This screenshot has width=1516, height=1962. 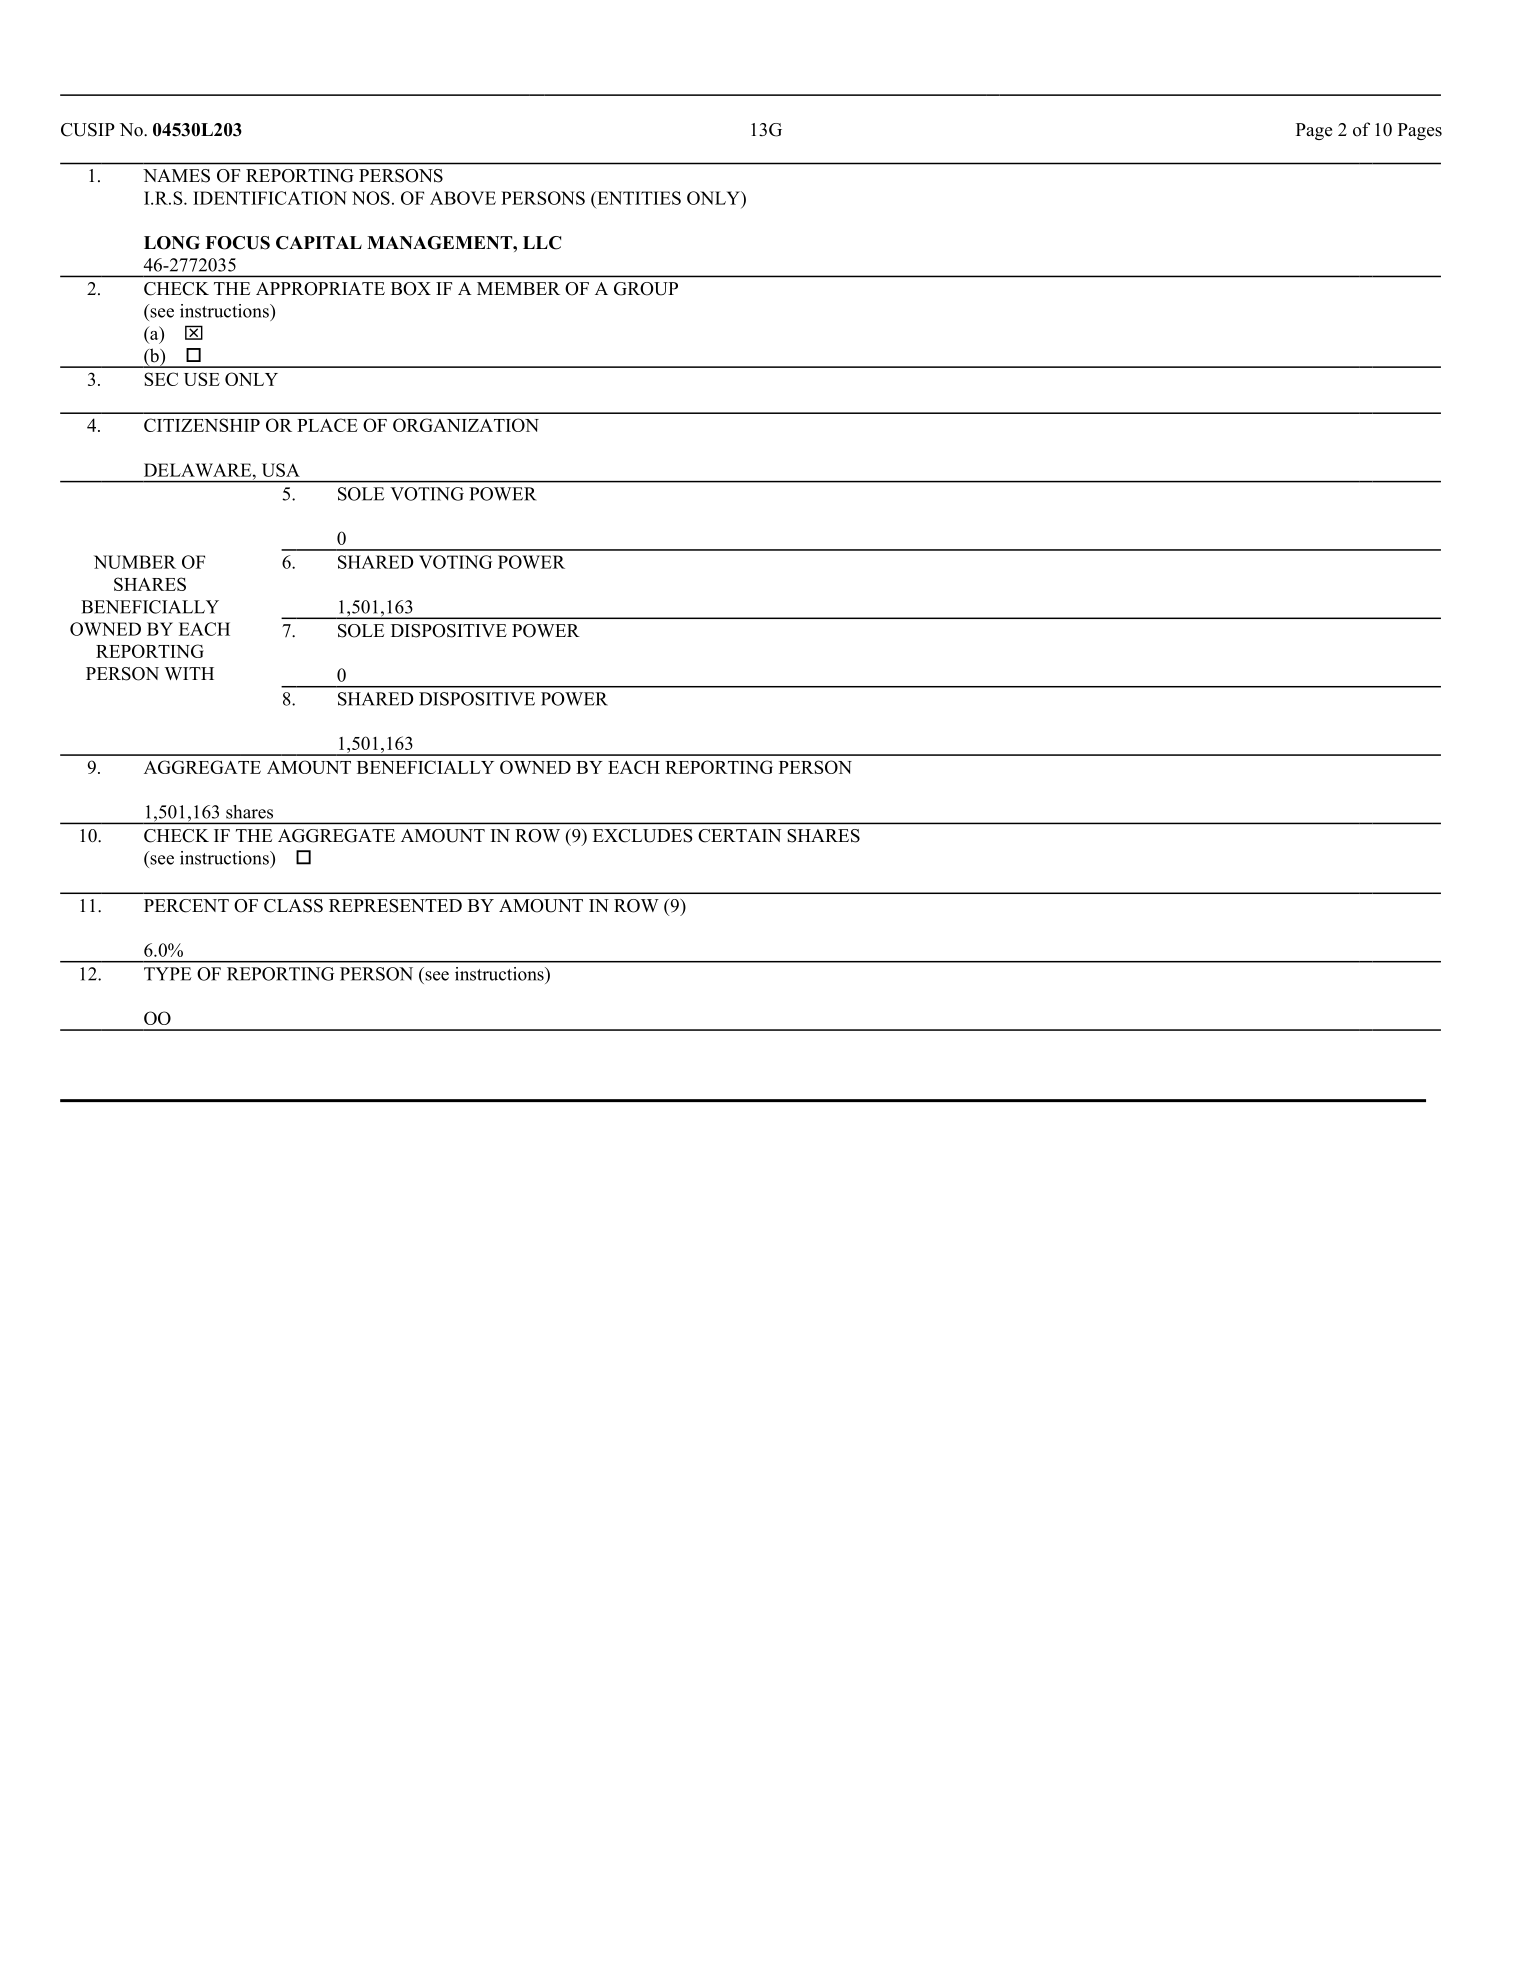 I want to click on TYPE, so click(x=167, y=974).
